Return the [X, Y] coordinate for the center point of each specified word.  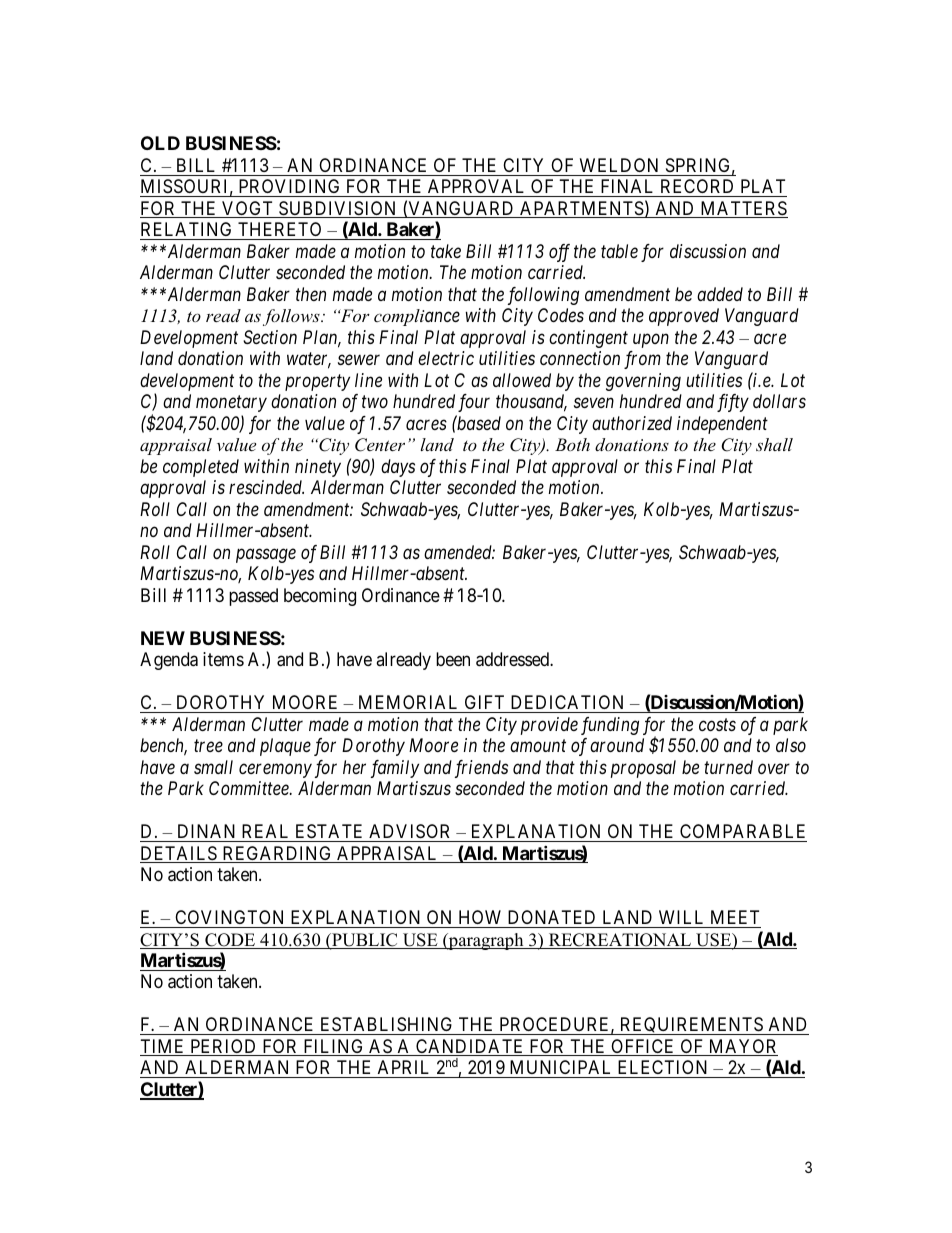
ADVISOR [409, 831]
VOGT [248, 209]
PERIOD [223, 1047]
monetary [231, 404]
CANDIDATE [470, 1047]
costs [717, 724]
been [453, 659]
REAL [265, 831]
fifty [733, 403]
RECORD [697, 188]
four [474, 403]
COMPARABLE [742, 831]
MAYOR [742, 1047]
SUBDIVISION [338, 209]
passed [253, 597]
